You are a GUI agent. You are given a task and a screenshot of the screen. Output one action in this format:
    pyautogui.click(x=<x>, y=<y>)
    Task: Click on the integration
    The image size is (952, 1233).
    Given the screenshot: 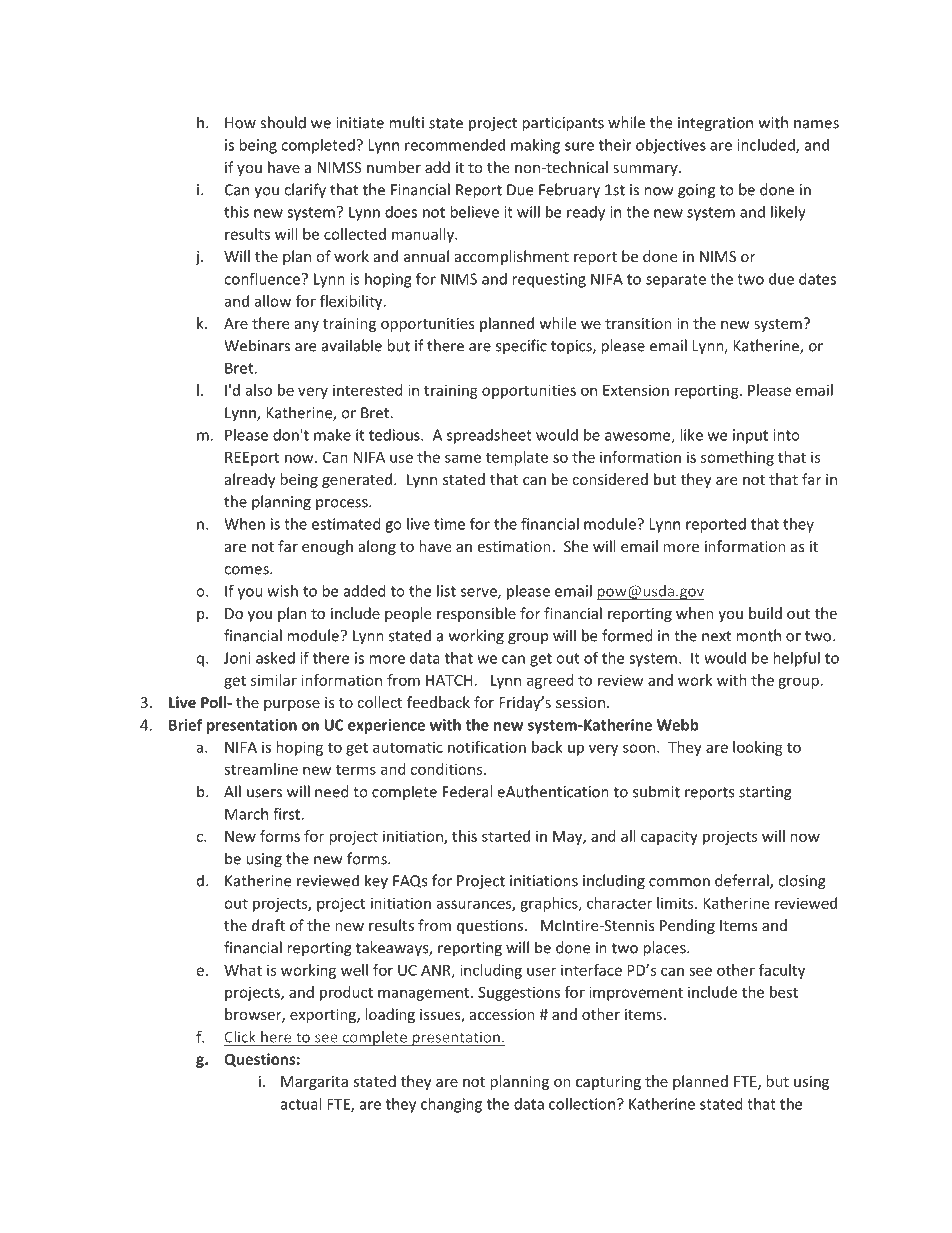 What is the action you would take?
    pyautogui.click(x=715, y=124)
